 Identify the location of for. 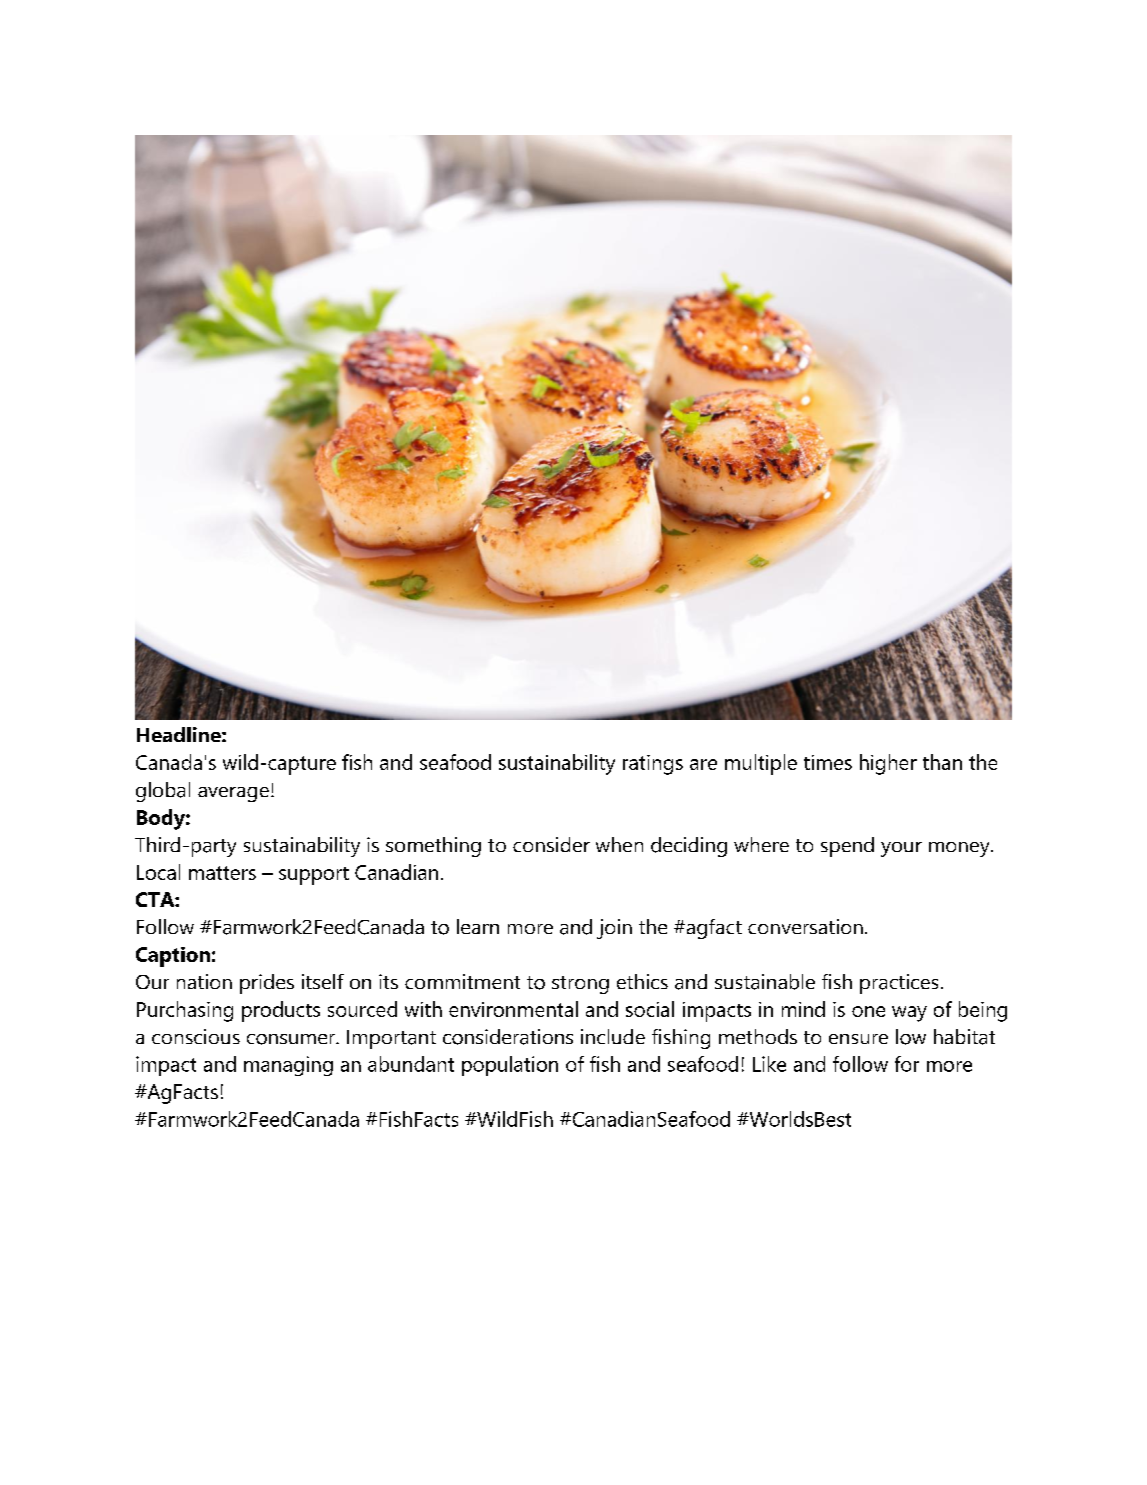
(907, 1064).
